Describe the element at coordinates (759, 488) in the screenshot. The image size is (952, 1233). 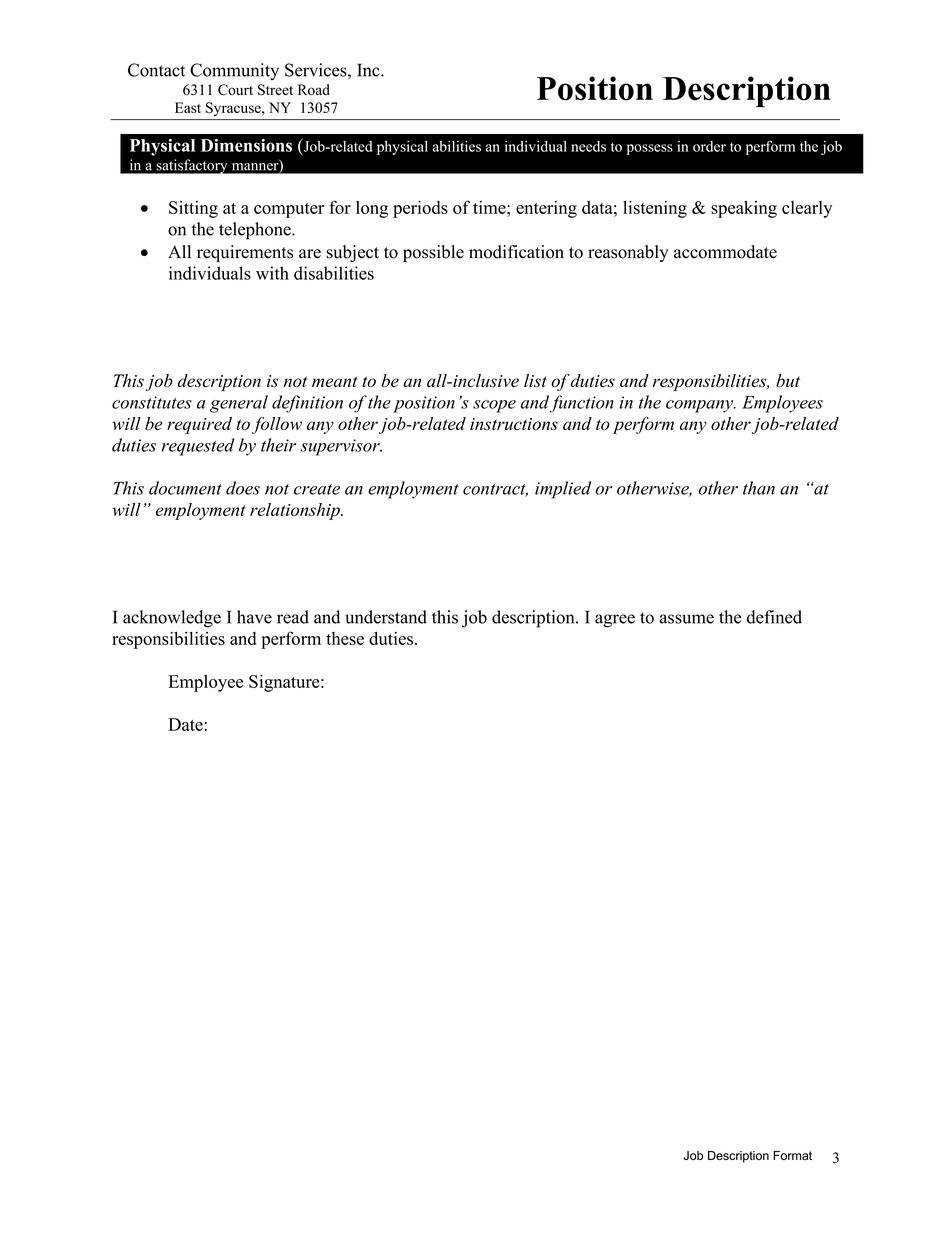
I see `than` at that location.
